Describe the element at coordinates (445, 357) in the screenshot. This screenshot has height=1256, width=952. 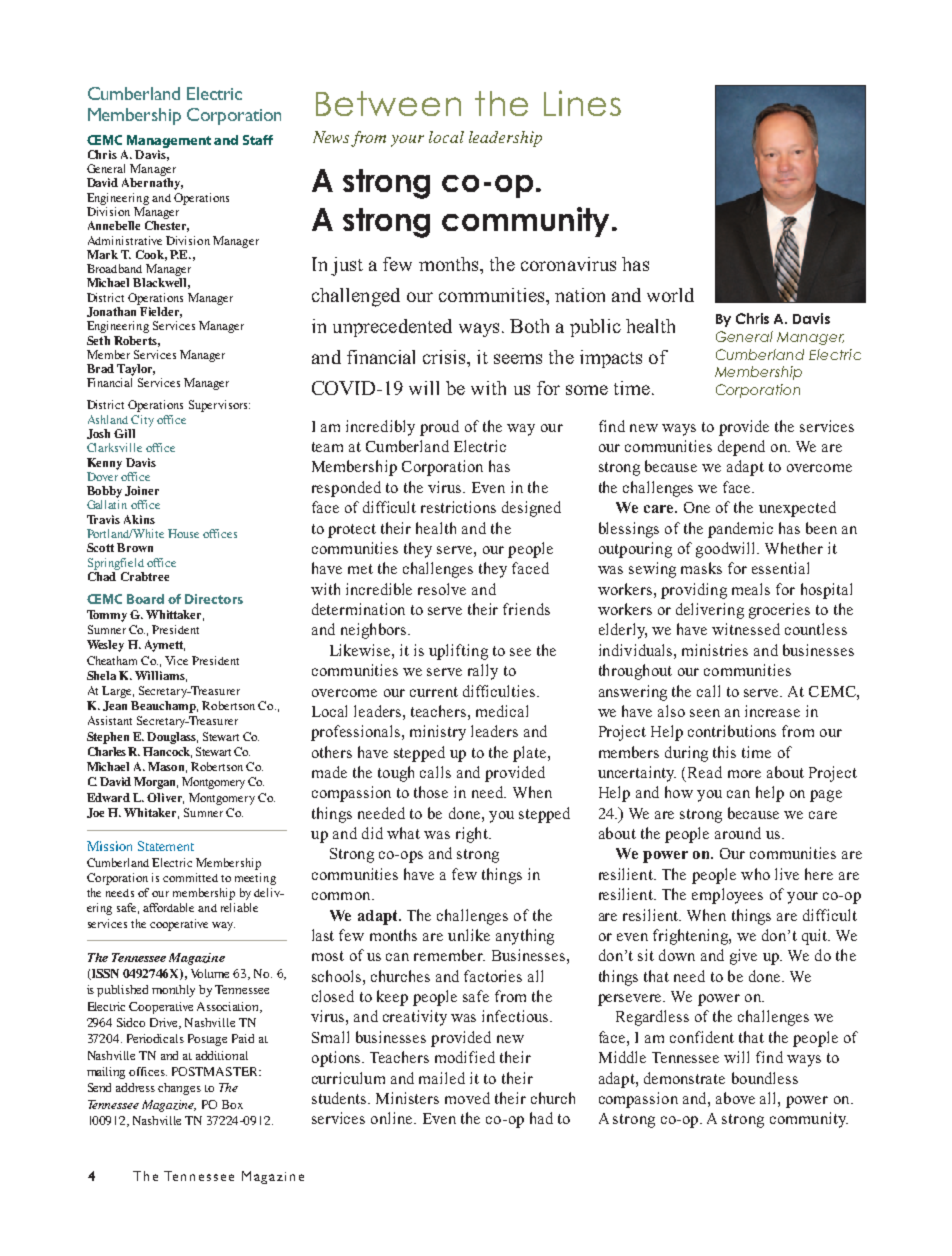
I see `crisis` at that location.
